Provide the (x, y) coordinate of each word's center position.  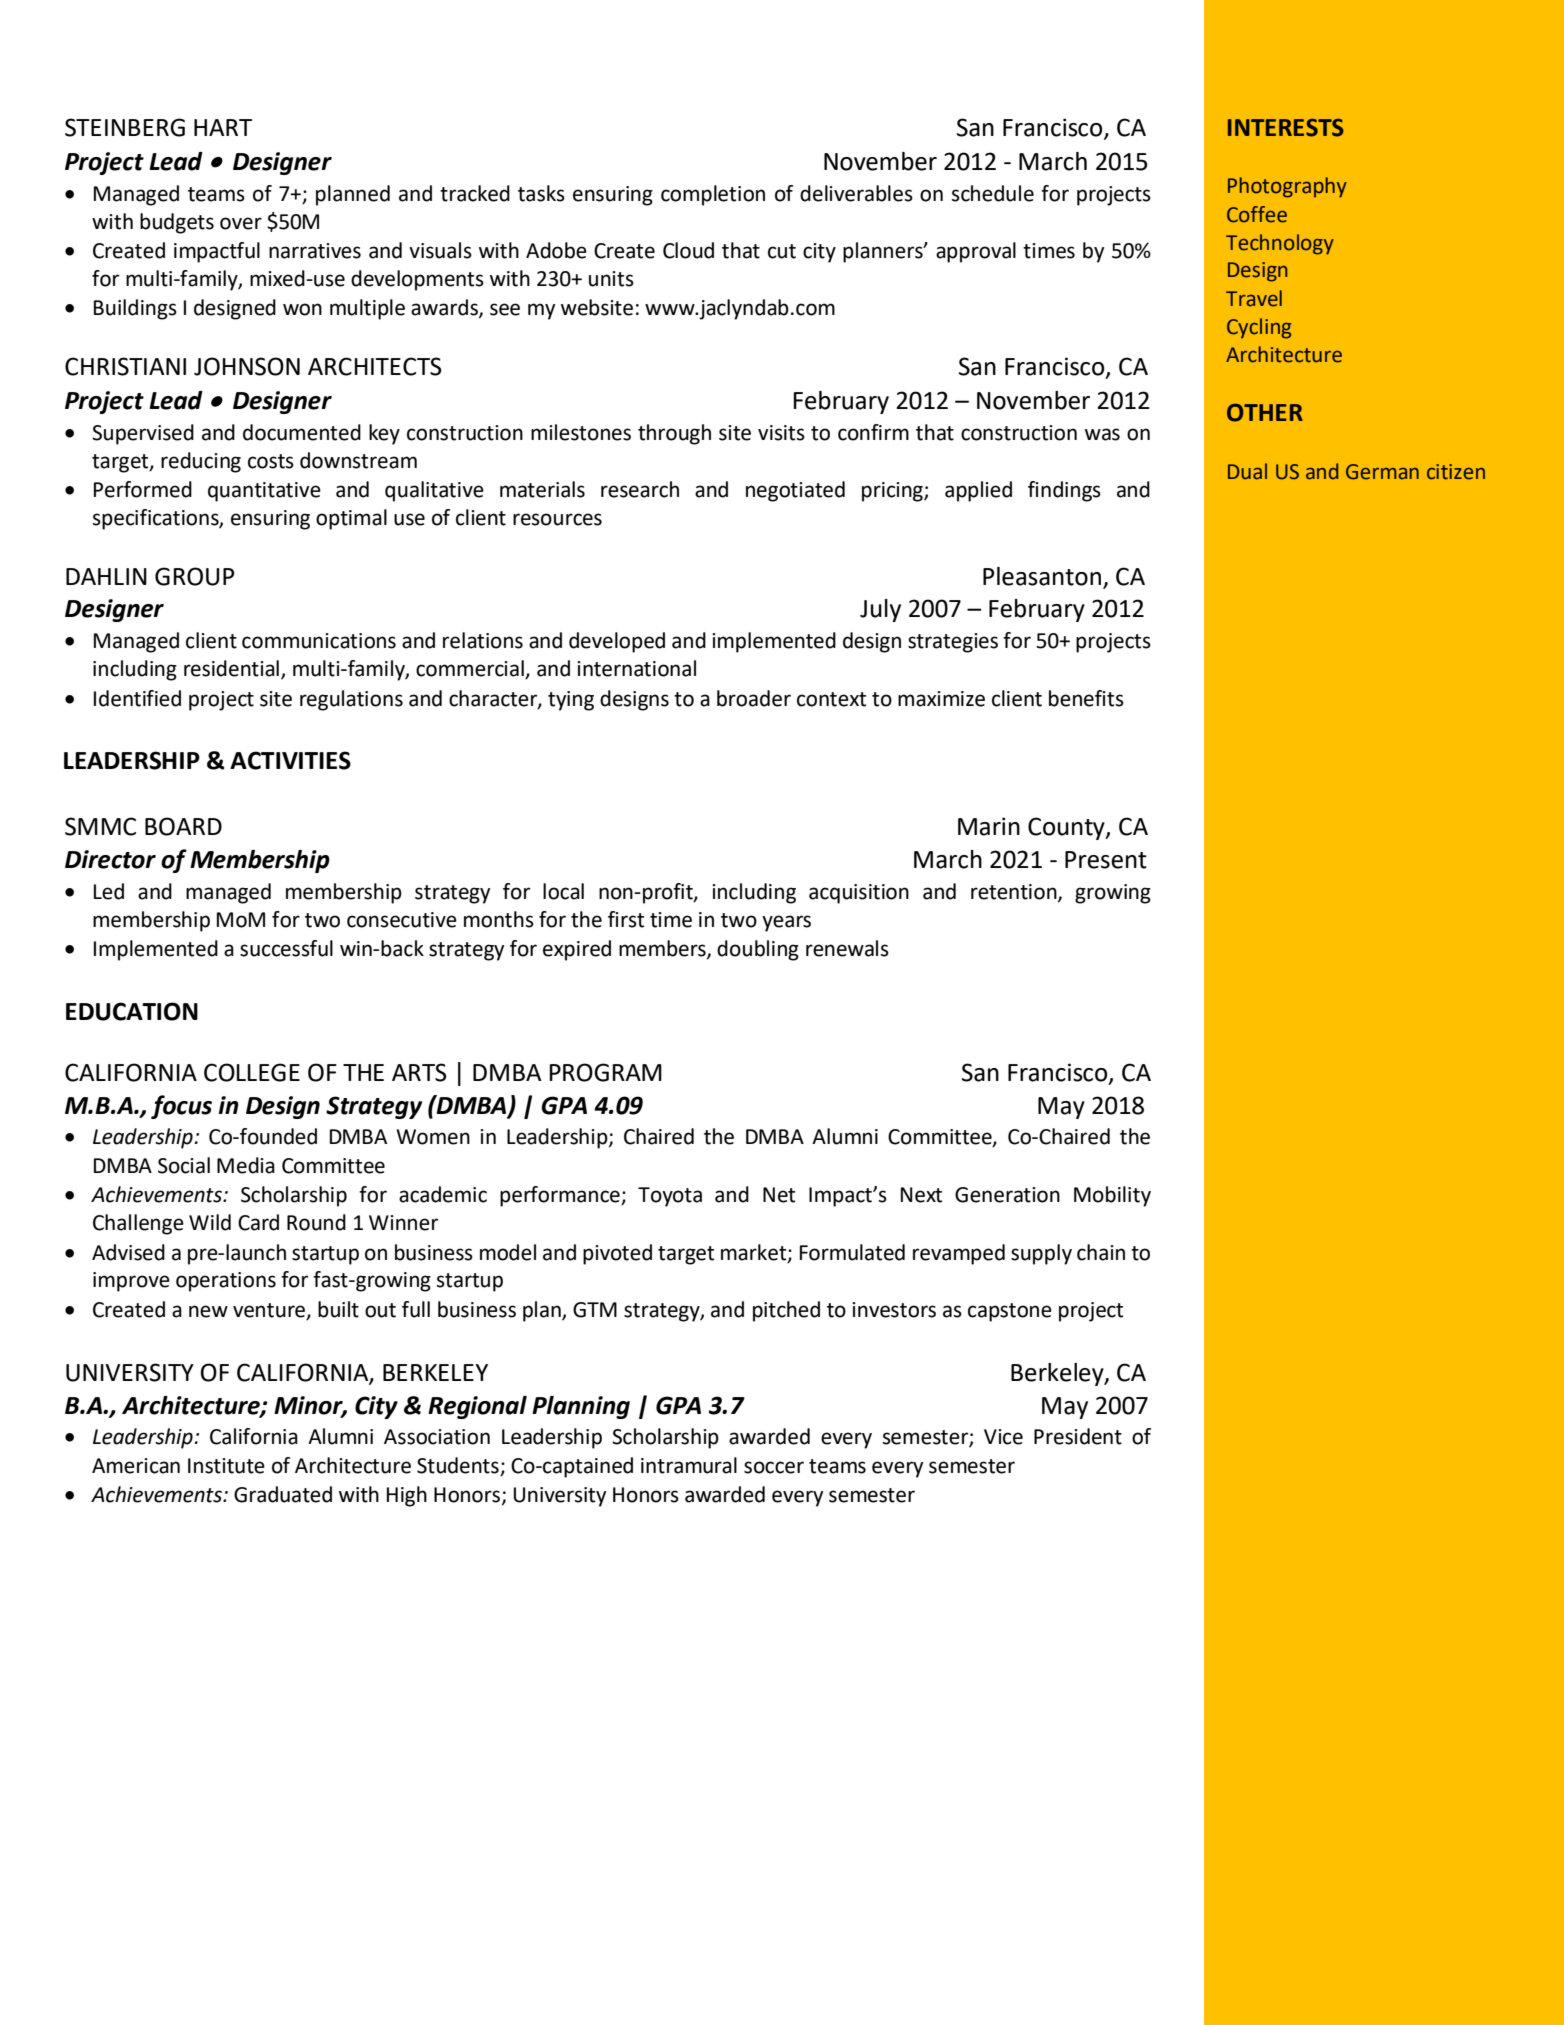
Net (779, 1195)
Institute (226, 1466)
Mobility (1112, 1196)
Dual (1247, 471)
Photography (1287, 187)
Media (246, 1165)
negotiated (795, 491)
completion (713, 195)
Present (1106, 860)
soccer (774, 1467)
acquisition (859, 894)
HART (223, 127)
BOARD (183, 826)
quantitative (264, 492)
